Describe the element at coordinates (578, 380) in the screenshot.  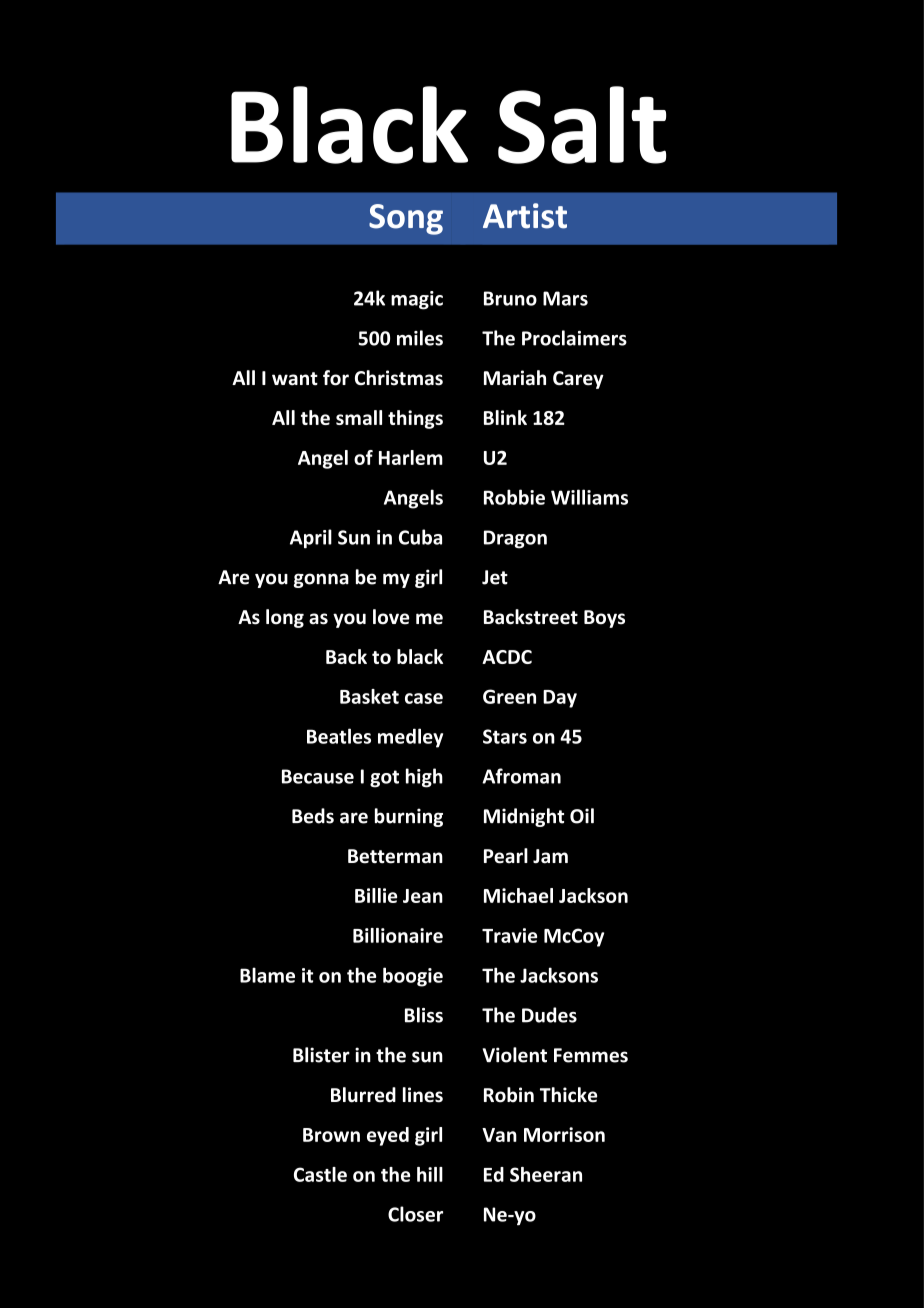
I see `Carey` at that location.
